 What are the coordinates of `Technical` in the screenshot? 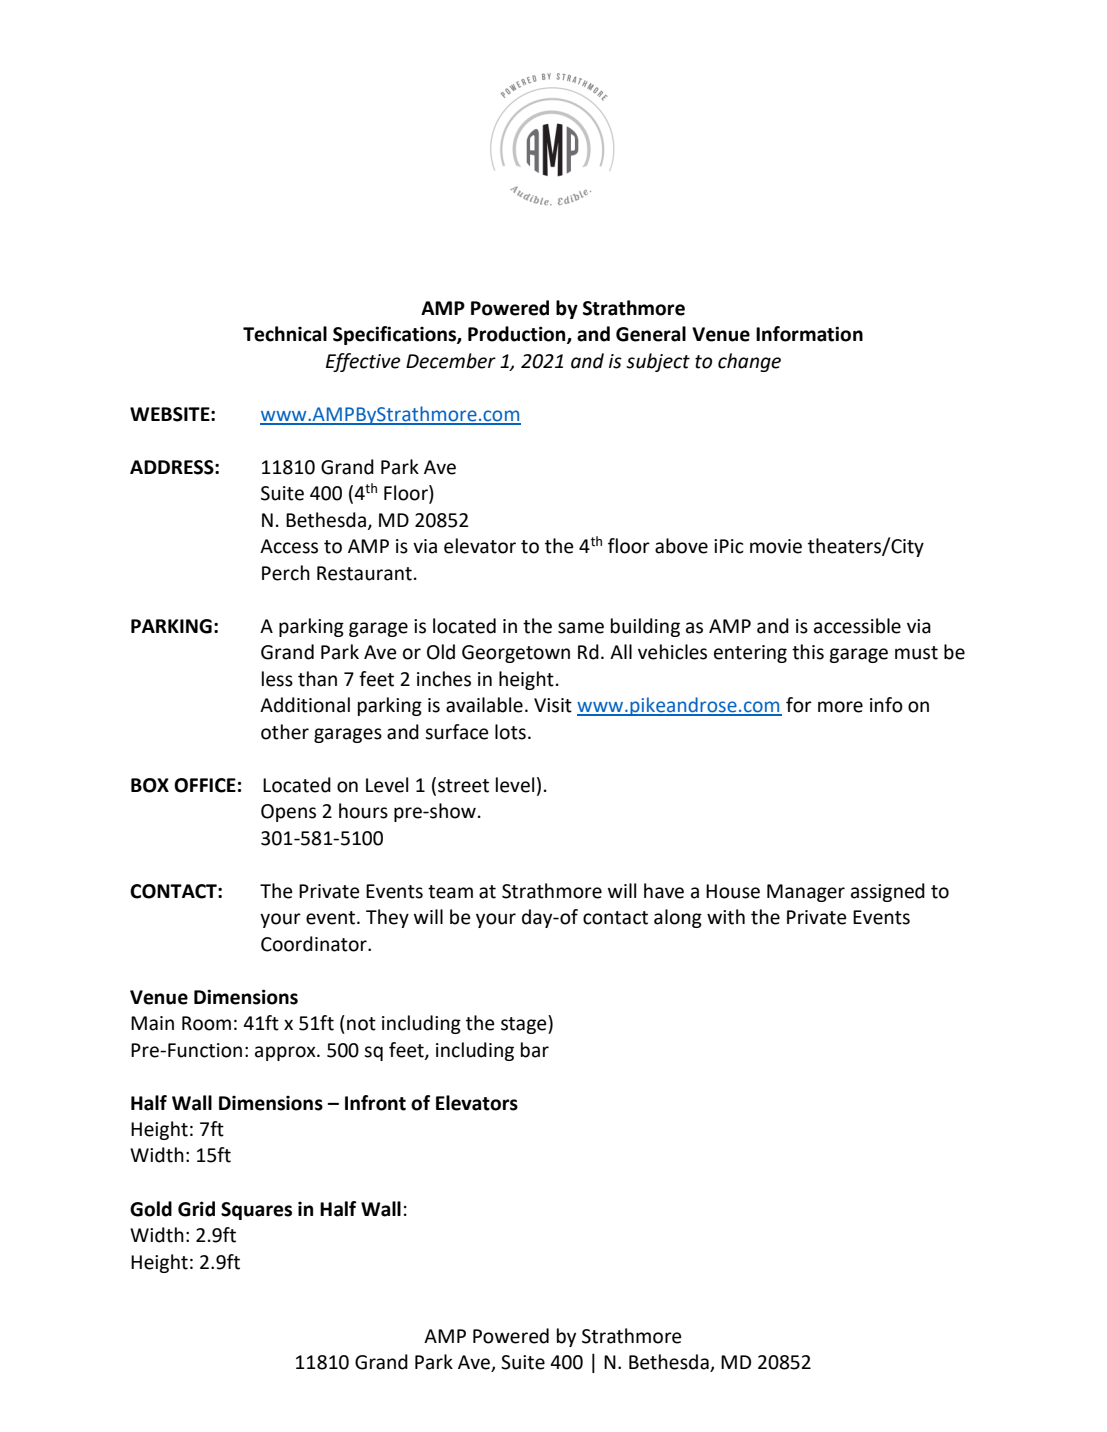 It's located at (285, 334).
